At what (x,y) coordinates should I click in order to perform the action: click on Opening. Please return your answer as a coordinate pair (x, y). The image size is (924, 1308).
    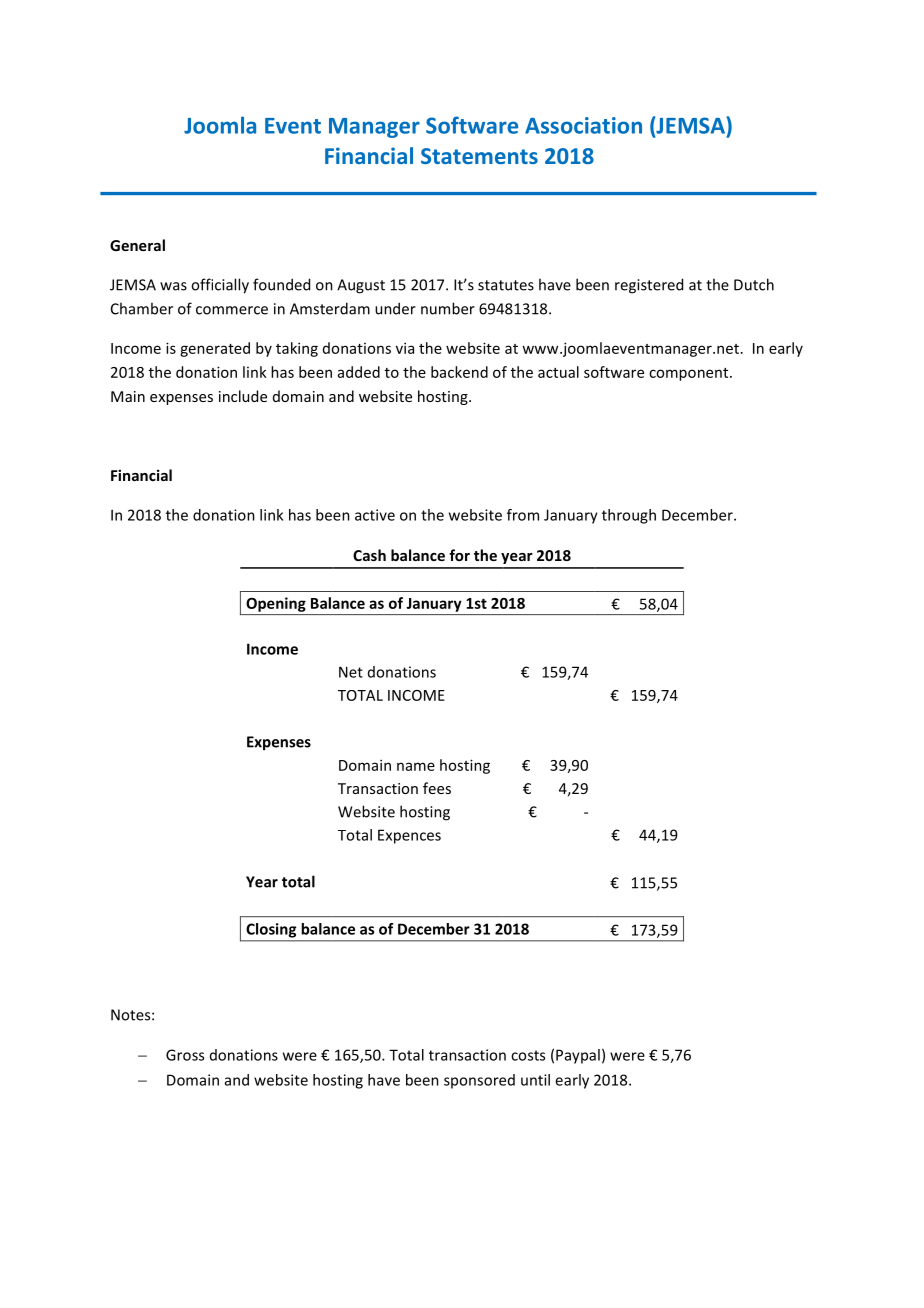
    Looking at the image, I should click on (276, 604).
